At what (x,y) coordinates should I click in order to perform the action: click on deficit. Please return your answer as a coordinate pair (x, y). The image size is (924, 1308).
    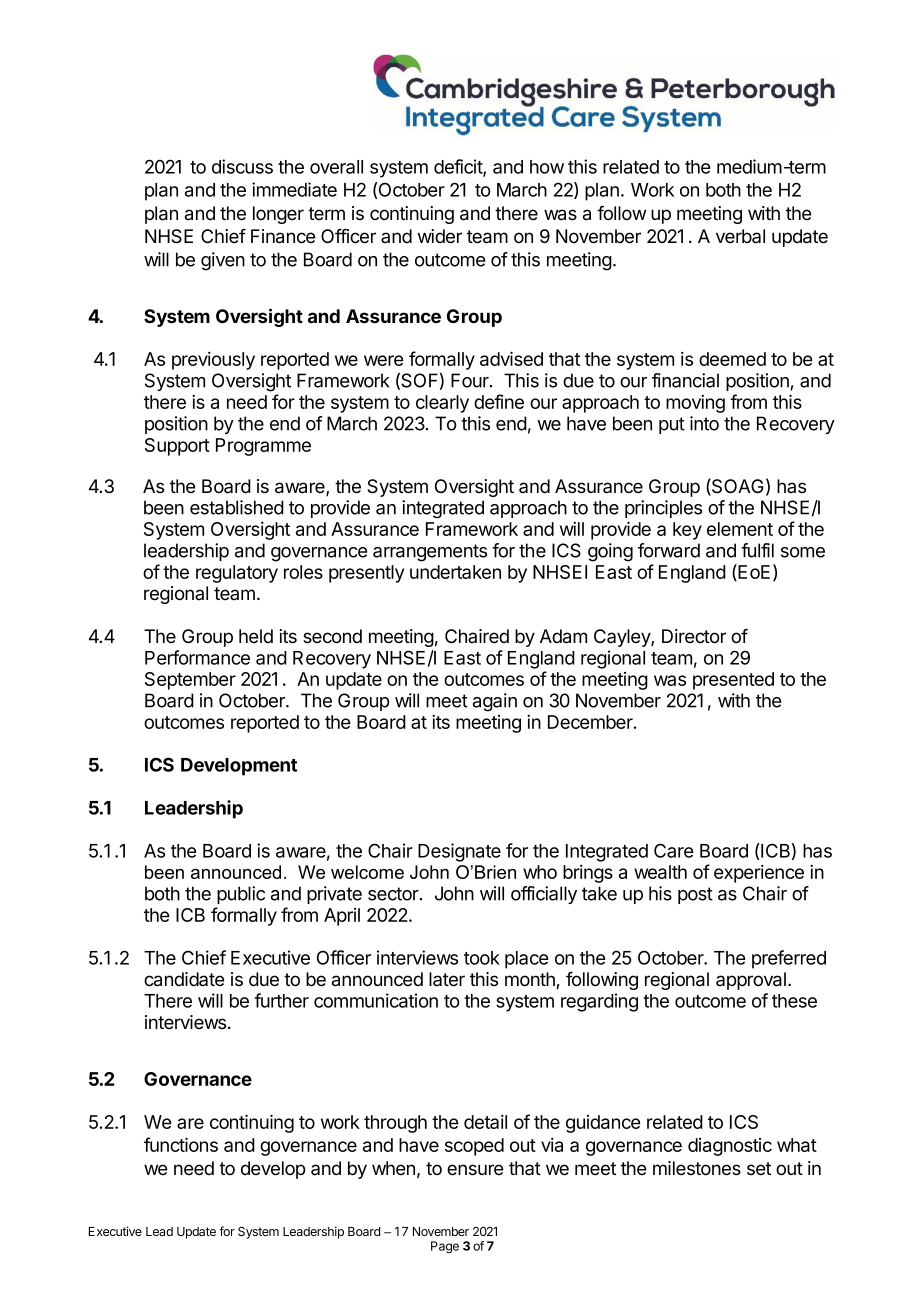
    Looking at the image, I should click on (459, 167).
